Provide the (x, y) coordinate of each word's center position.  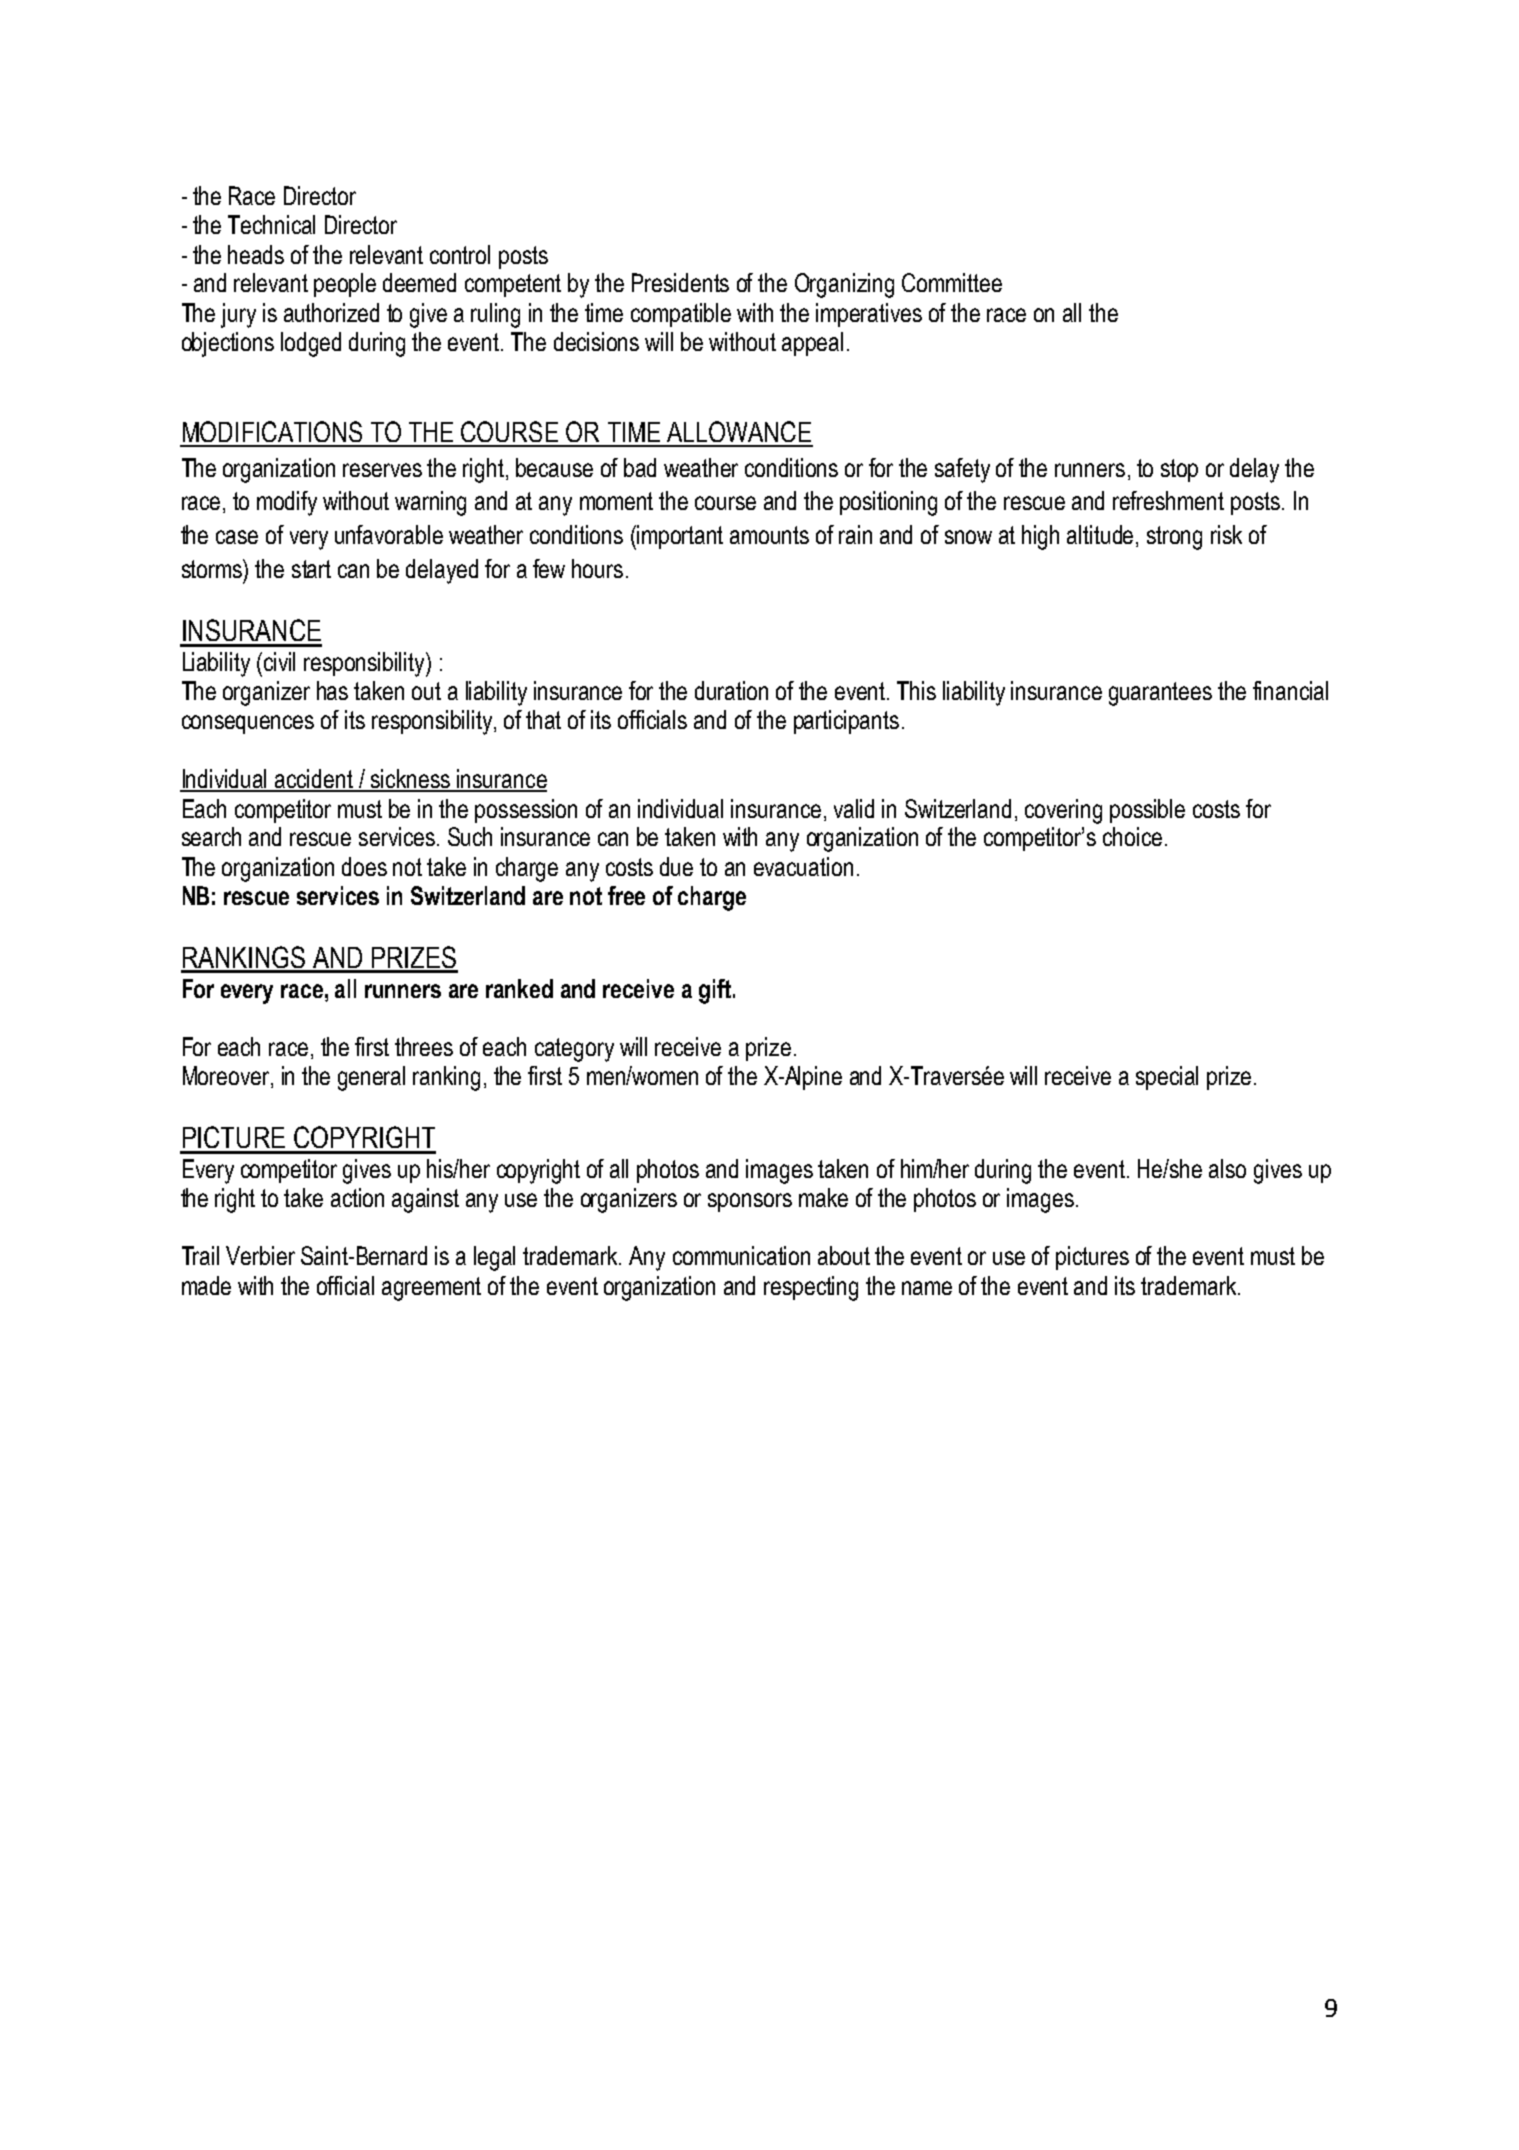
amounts (769, 535)
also (1227, 1168)
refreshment (1168, 500)
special (1167, 1078)
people (345, 285)
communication (741, 1255)
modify (287, 503)
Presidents (680, 282)
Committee (952, 282)
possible (1147, 811)
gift (715, 991)
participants (846, 722)
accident (314, 780)
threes (424, 1046)
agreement (431, 1289)
